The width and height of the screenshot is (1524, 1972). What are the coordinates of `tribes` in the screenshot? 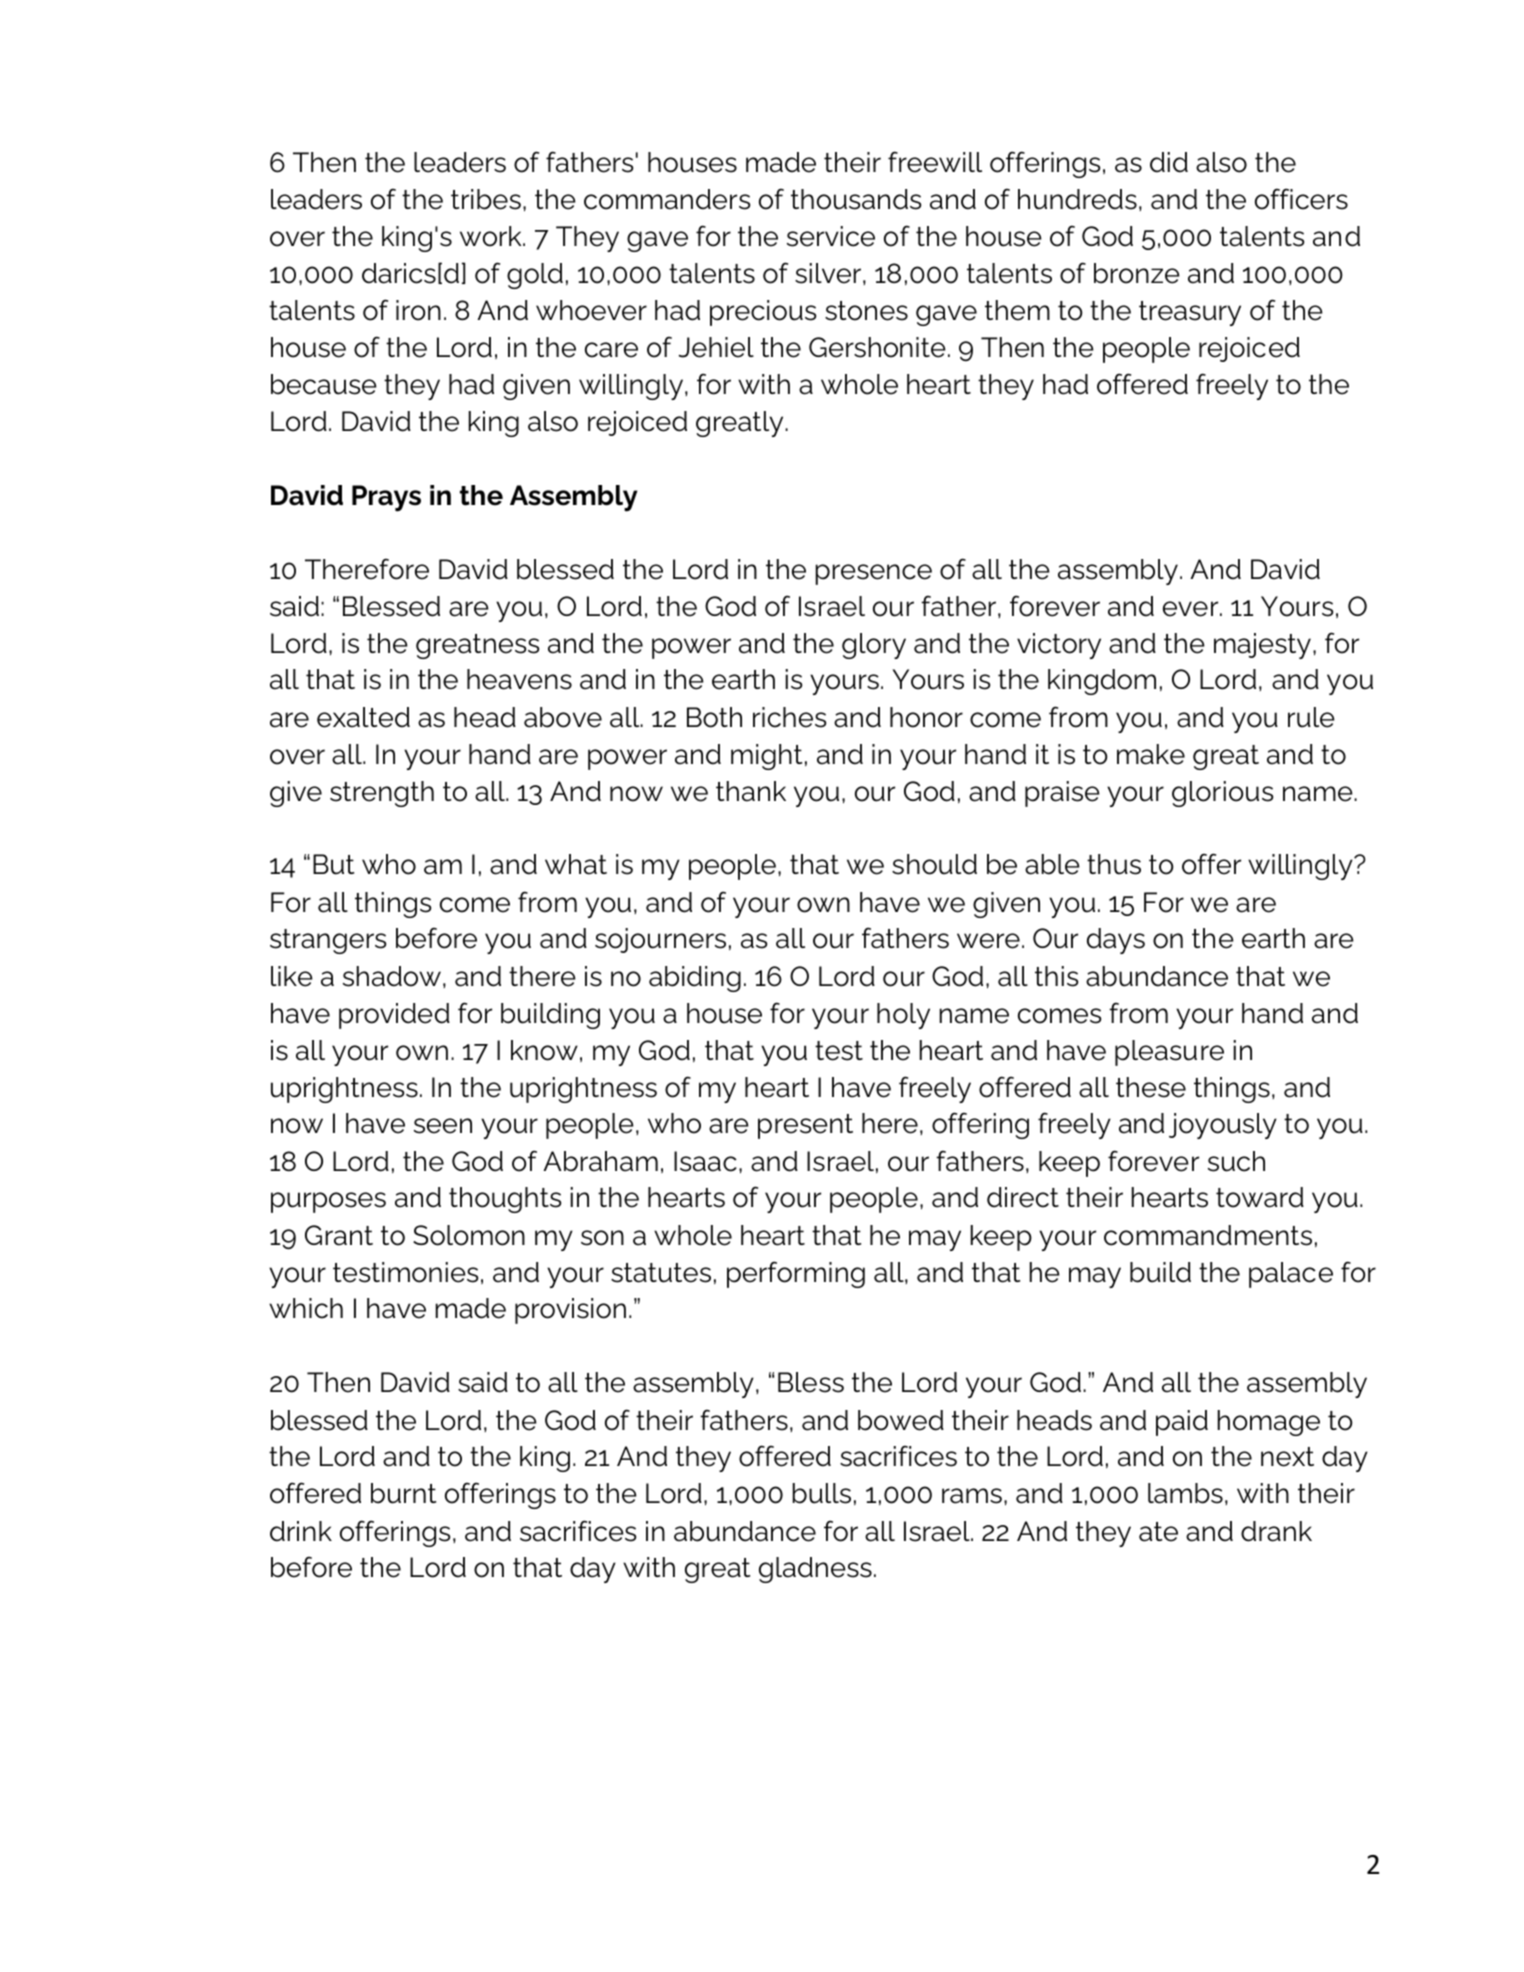 It's located at (486, 199).
